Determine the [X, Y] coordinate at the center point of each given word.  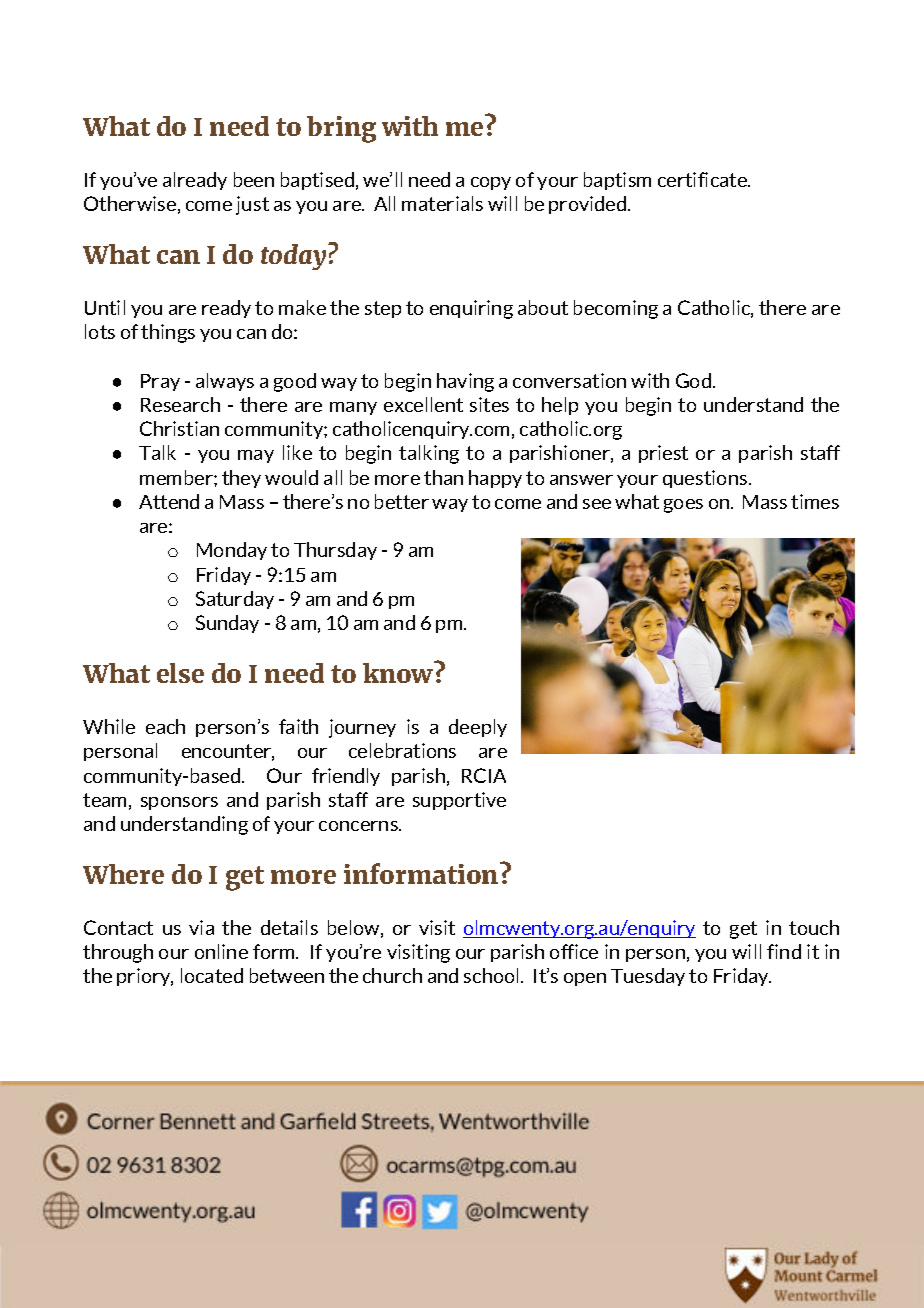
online [221, 951]
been [254, 179]
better [402, 501]
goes [683, 506]
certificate [703, 179]
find [784, 951]
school [493, 975]
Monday [232, 551]
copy [491, 183]
